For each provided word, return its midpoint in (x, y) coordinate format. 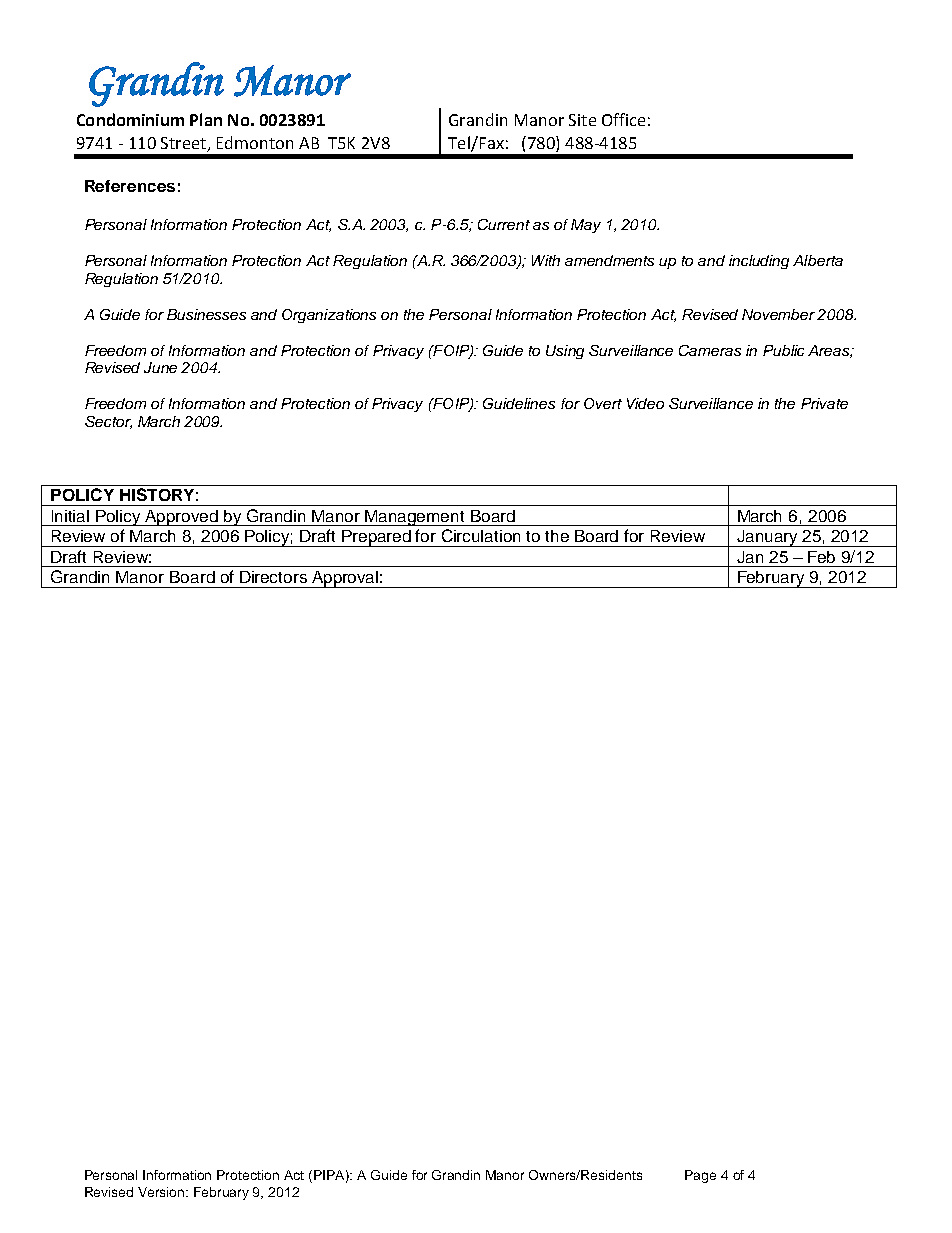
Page (700, 1176)
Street (184, 144)
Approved (181, 518)
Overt (603, 403)
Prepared (376, 538)
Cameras (710, 350)
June (160, 367)
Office (623, 119)
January (767, 538)
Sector (108, 422)
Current (504, 224)
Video (645, 403)
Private (824, 403)
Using (565, 352)
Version (163, 1192)
